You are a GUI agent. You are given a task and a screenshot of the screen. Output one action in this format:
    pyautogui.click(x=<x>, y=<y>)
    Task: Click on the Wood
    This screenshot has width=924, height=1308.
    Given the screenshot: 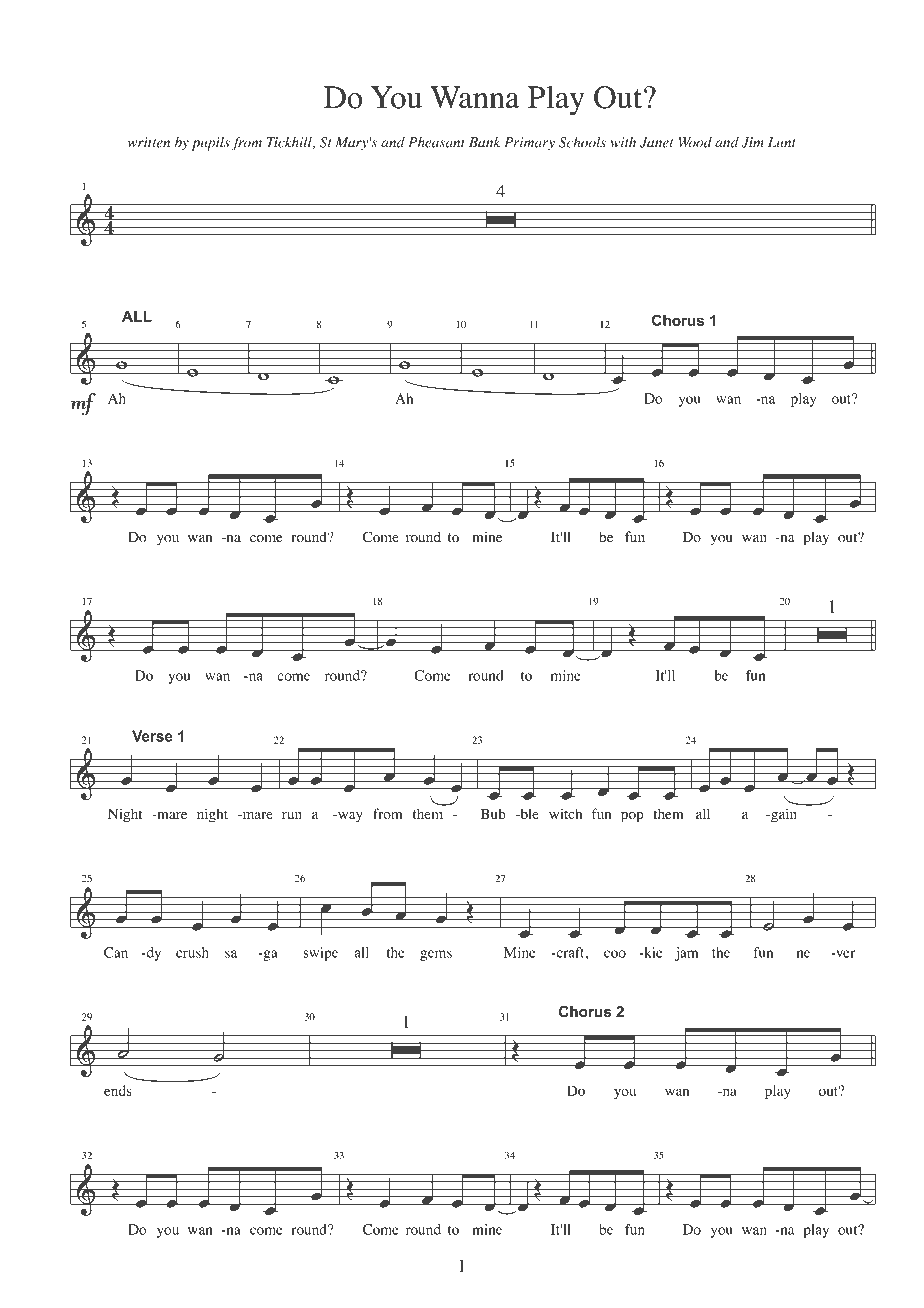 What is the action you would take?
    pyautogui.click(x=695, y=142)
